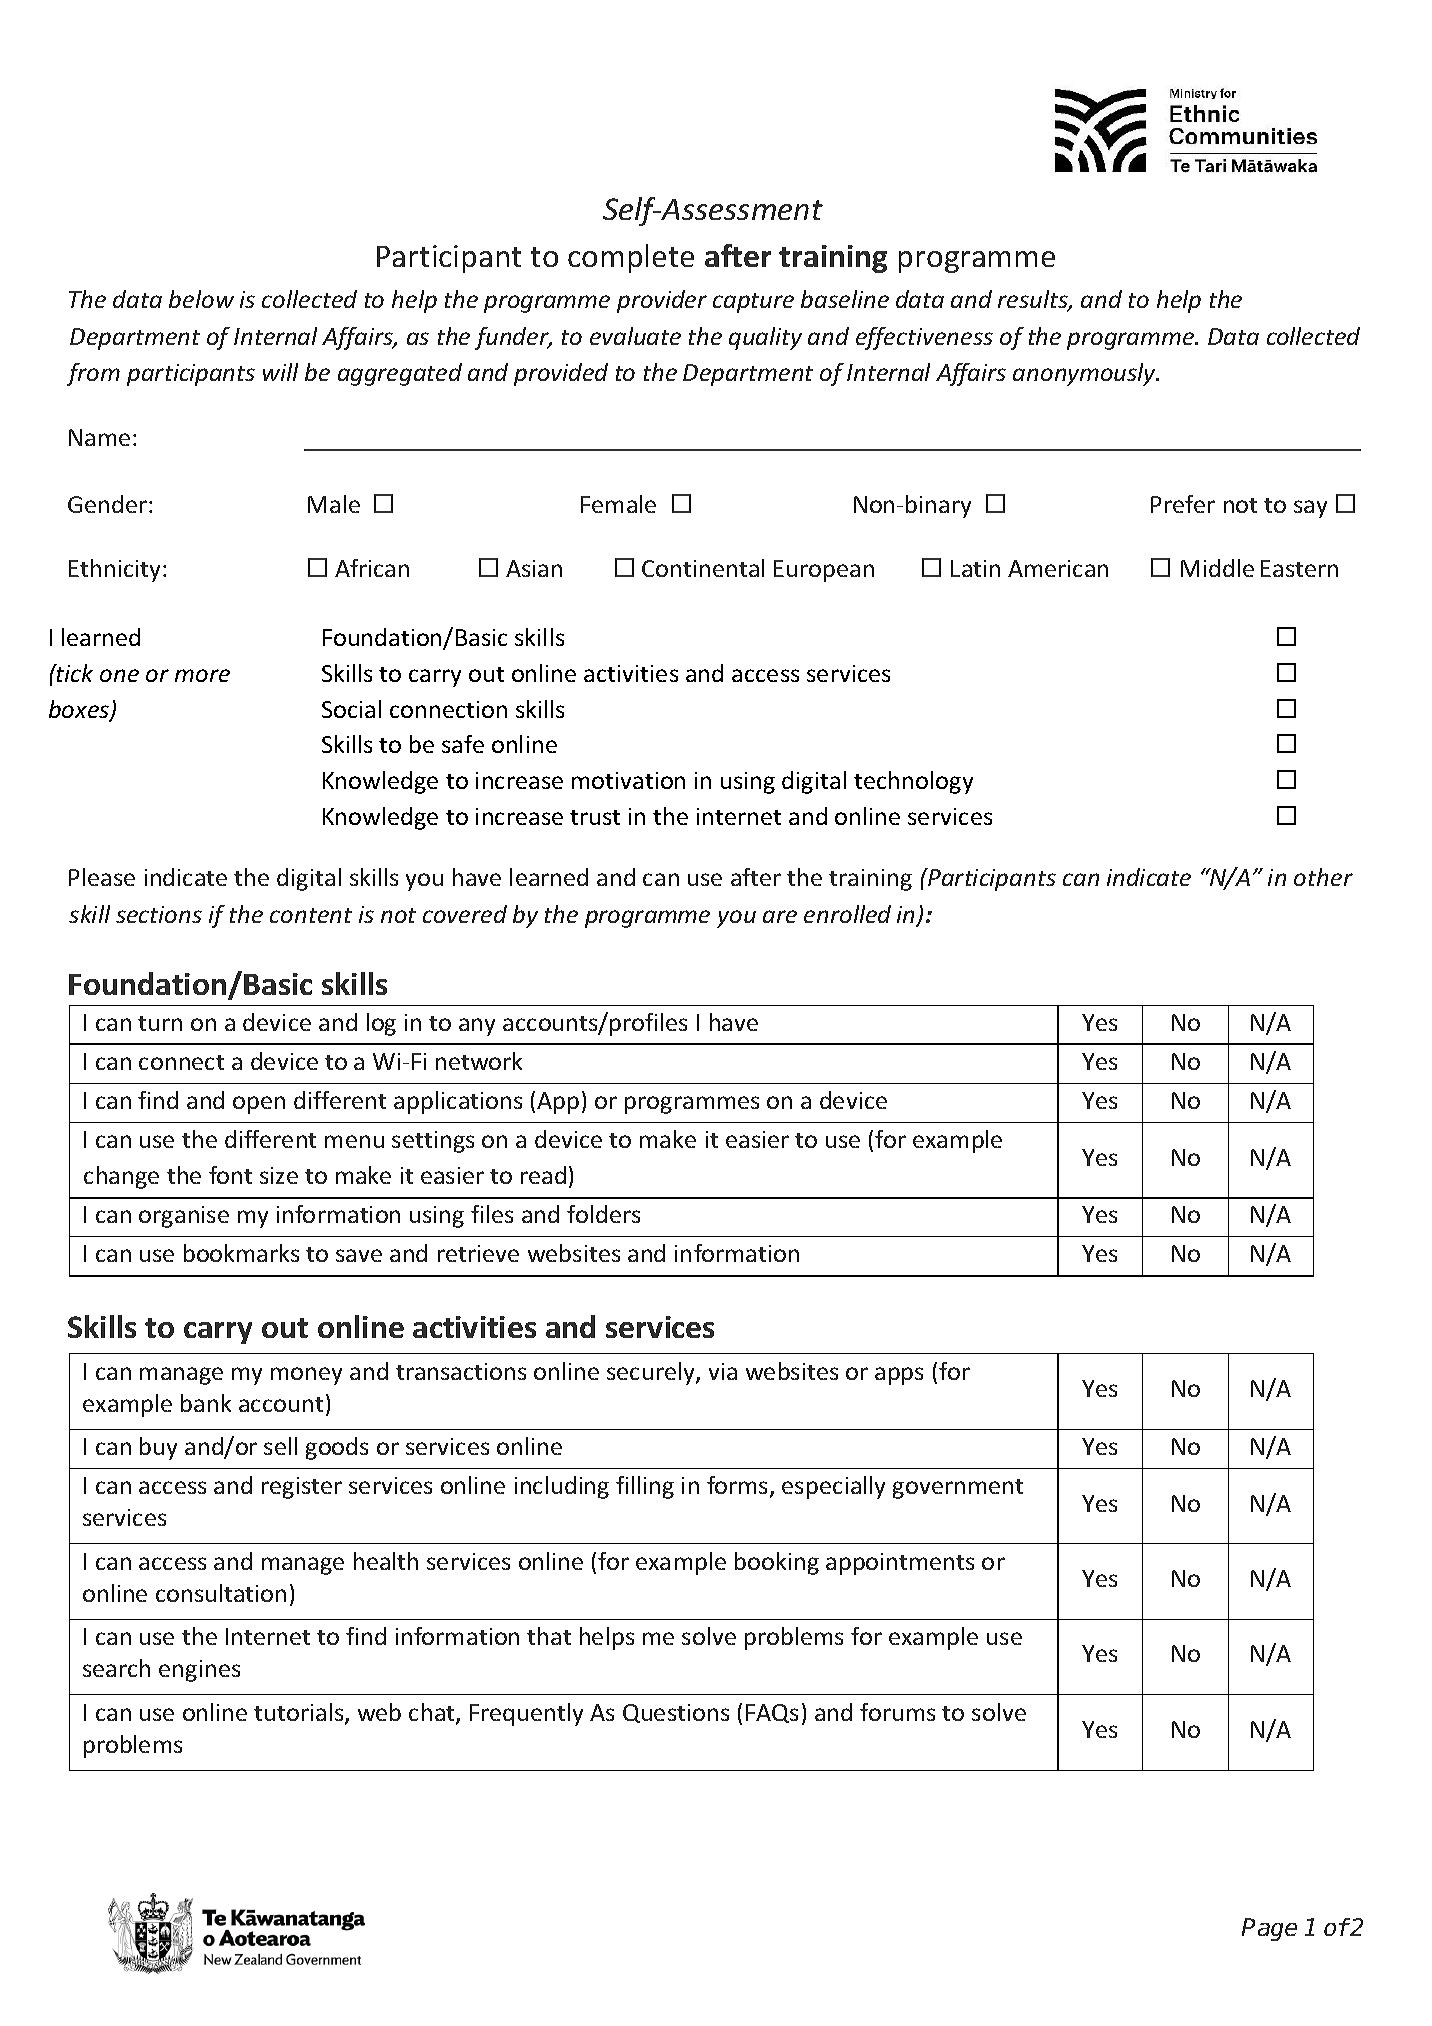 The width and height of the screenshot is (1432, 2026). What do you see at coordinates (206, 1403) in the screenshot?
I see `bank` at bounding box center [206, 1403].
